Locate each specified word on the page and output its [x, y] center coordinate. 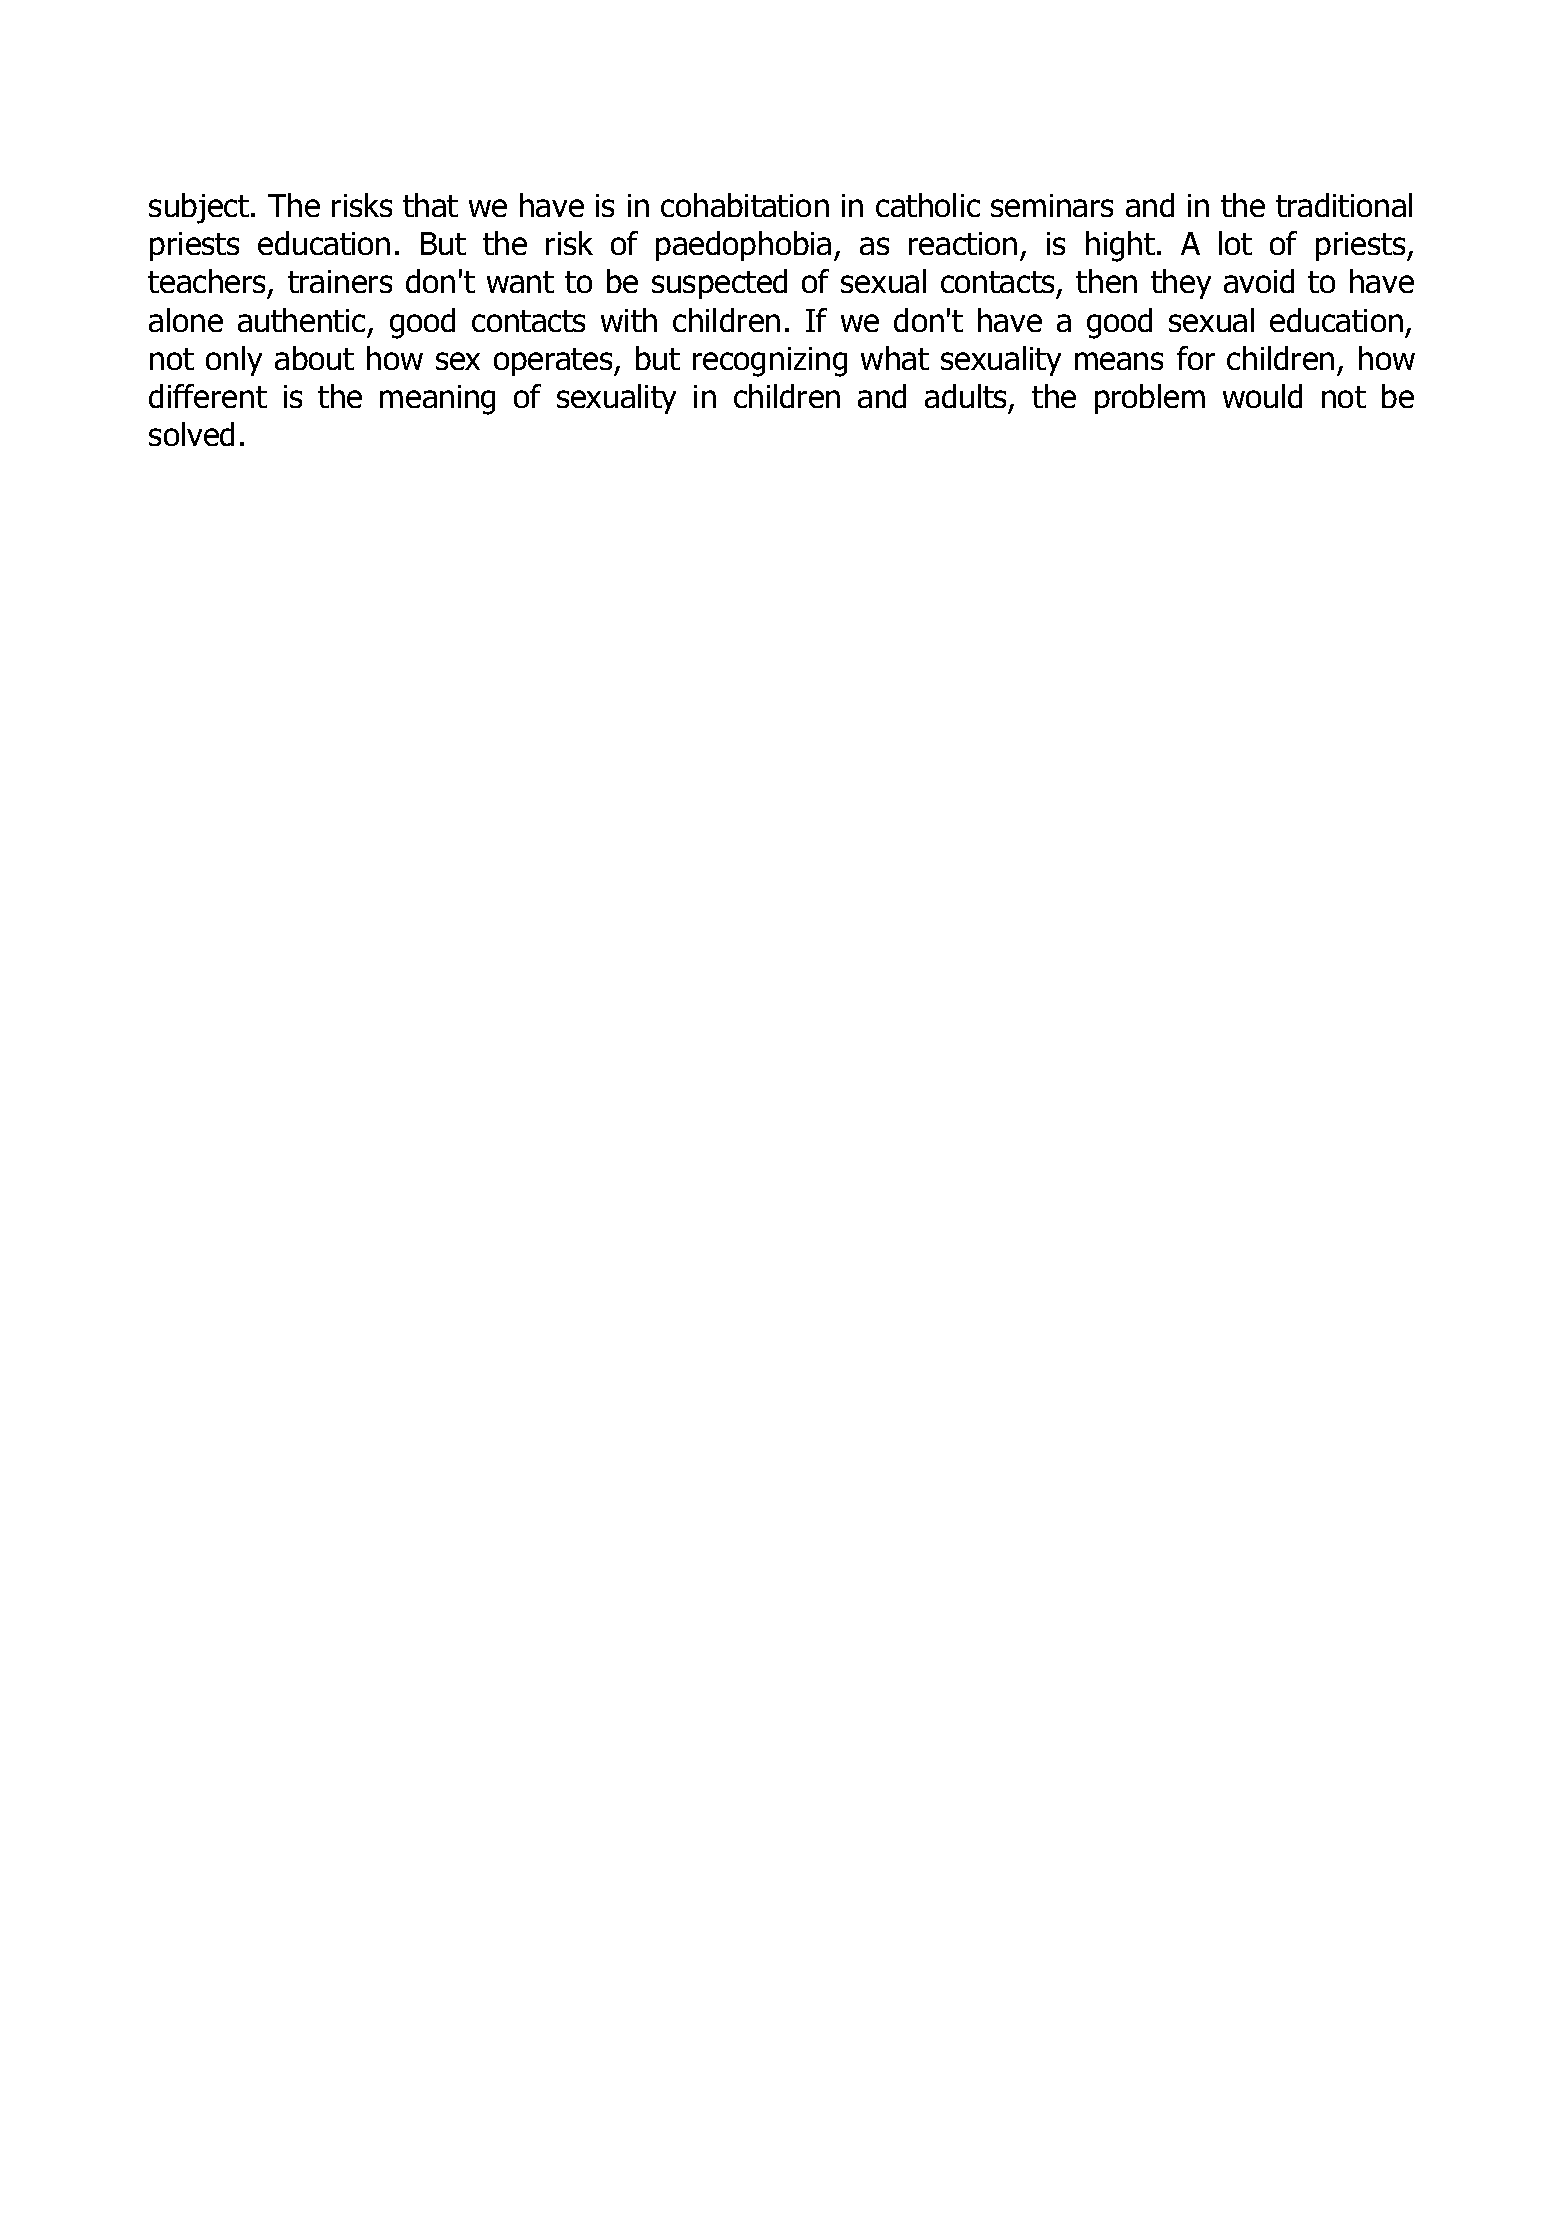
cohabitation [745, 205]
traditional [1344, 205]
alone [186, 320]
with [629, 320]
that [430, 205]
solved [191, 434]
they [1181, 284]
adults [967, 397]
